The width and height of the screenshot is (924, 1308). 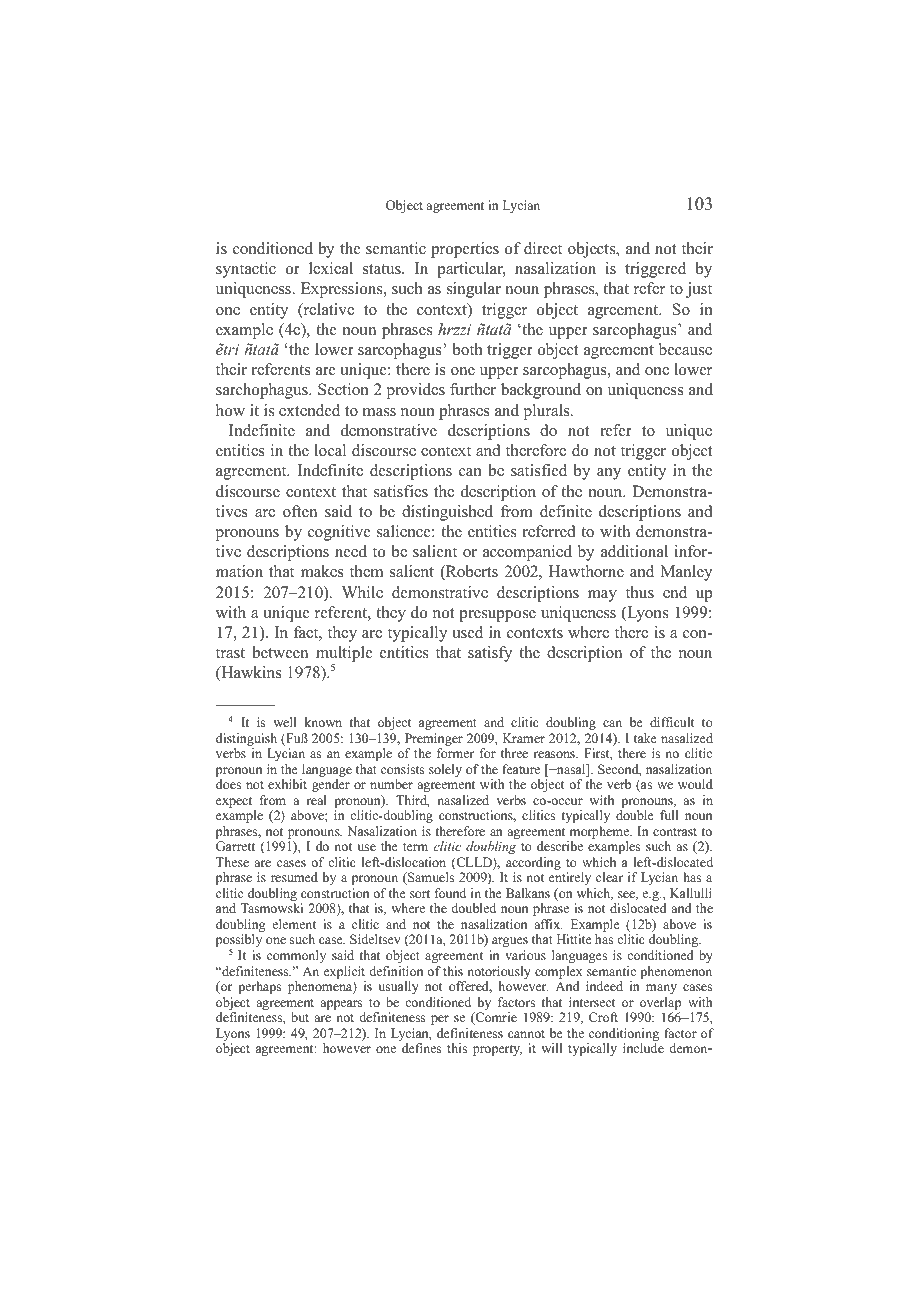 What do you see at coordinates (640, 592) in the screenshot?
I see `thus` at bounding box center [640, 592].
